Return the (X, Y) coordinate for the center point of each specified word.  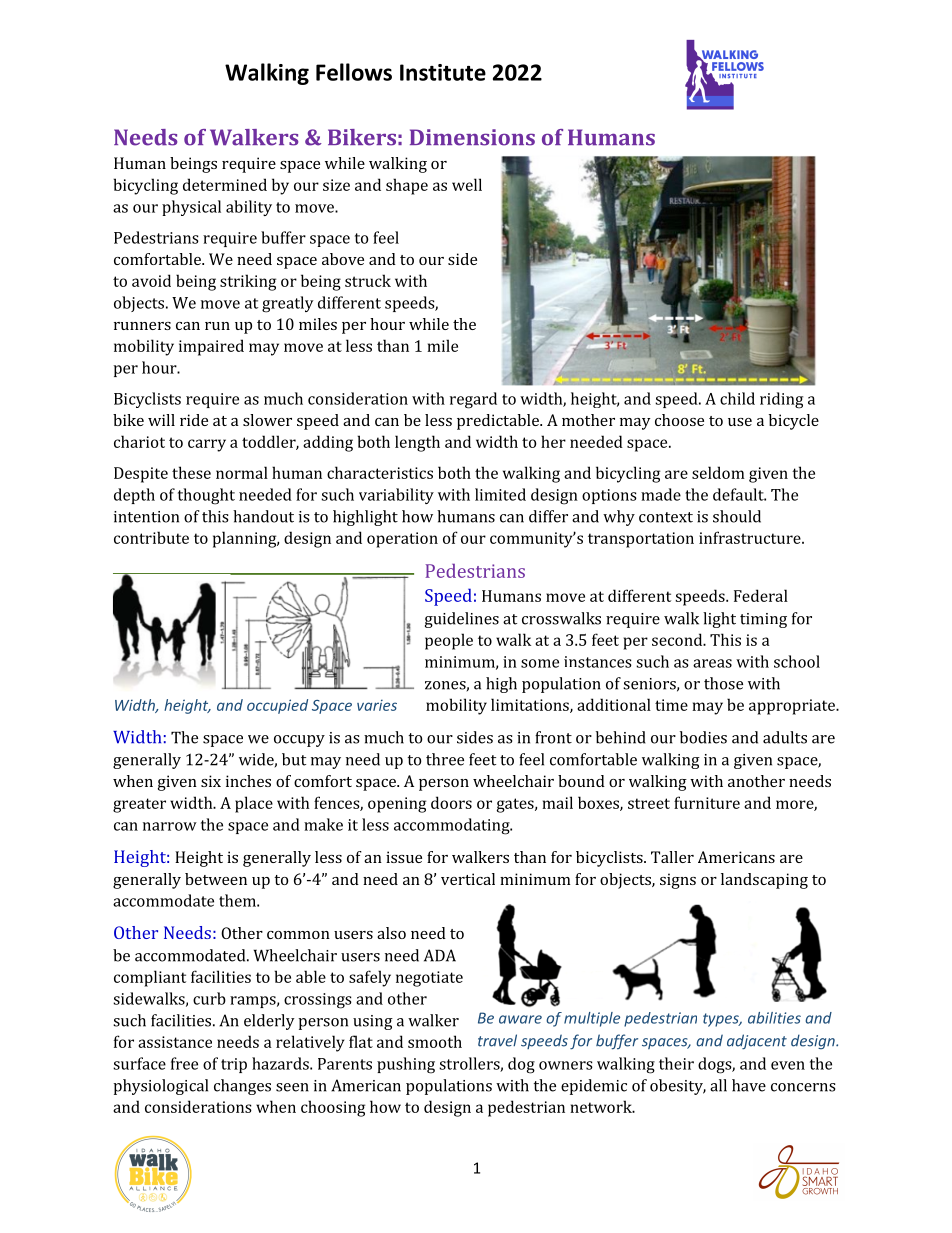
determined (225, 184)
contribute (151, 537)
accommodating (453, 826)
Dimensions (472, 137)
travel (497, 1040)
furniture (707, 802)
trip (234, 1065)
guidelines (462, 620)
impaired (211, 347)
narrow (170, 826)
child (737, 398)
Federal (761, 595)
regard (473, 400)
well (467, 184)
